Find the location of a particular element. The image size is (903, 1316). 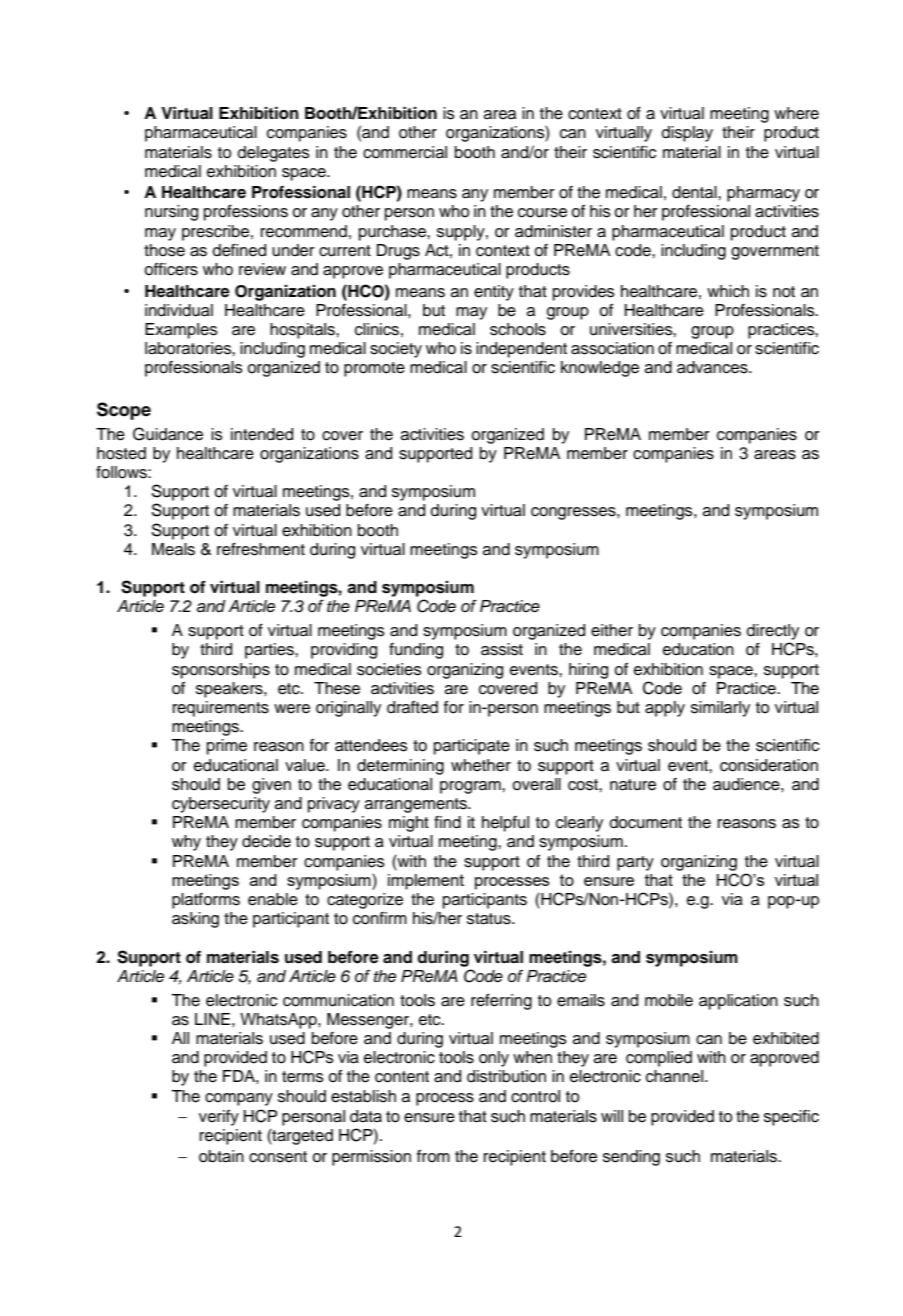

delegates is located at coordinates (274, 154).
